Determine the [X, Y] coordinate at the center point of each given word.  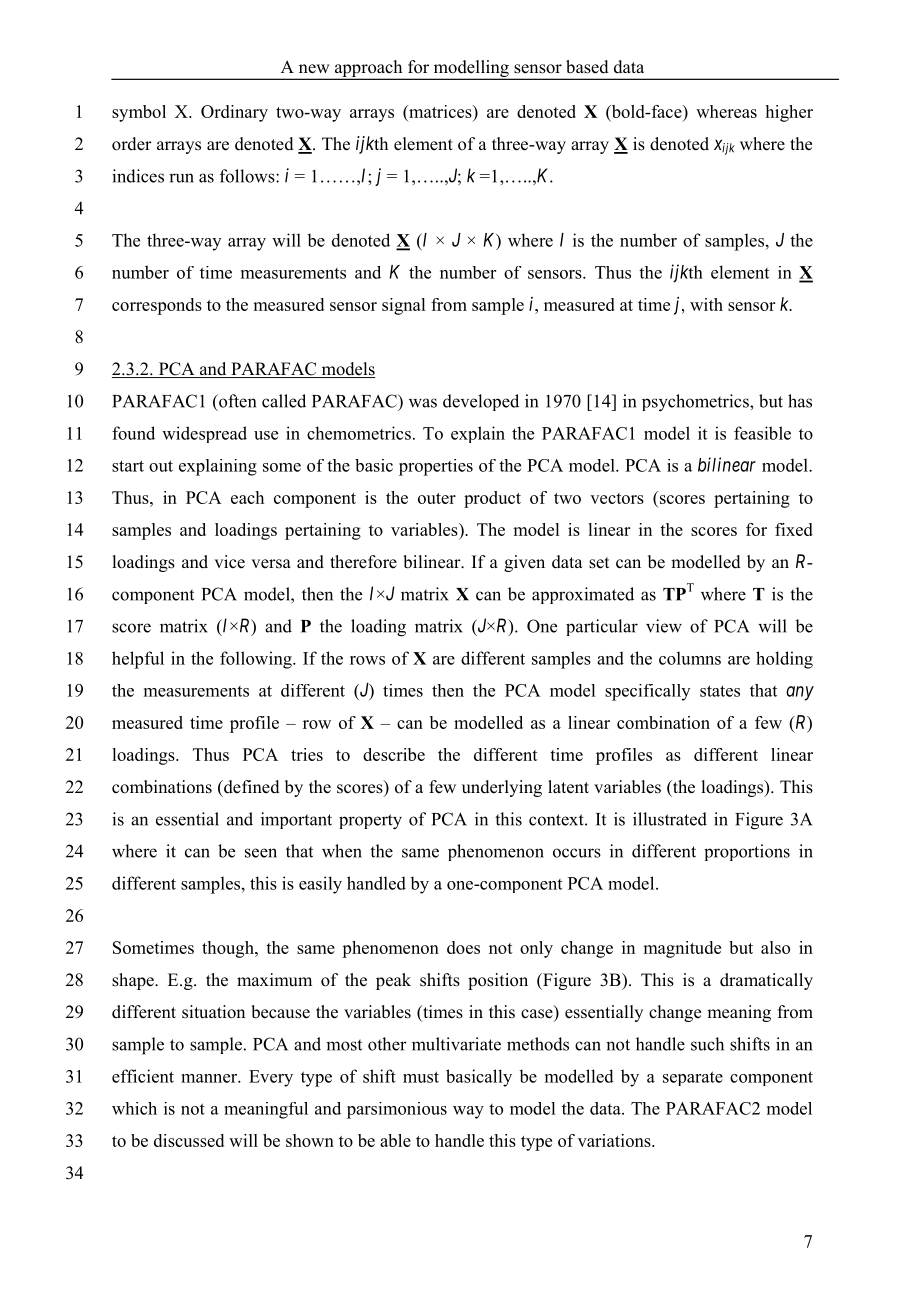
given [524, 563]
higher [789, 113]
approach [368, 70]
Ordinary [234, 113]
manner [210, 1078]
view [664, 626]
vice [229, 562]
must [421, 1077]
